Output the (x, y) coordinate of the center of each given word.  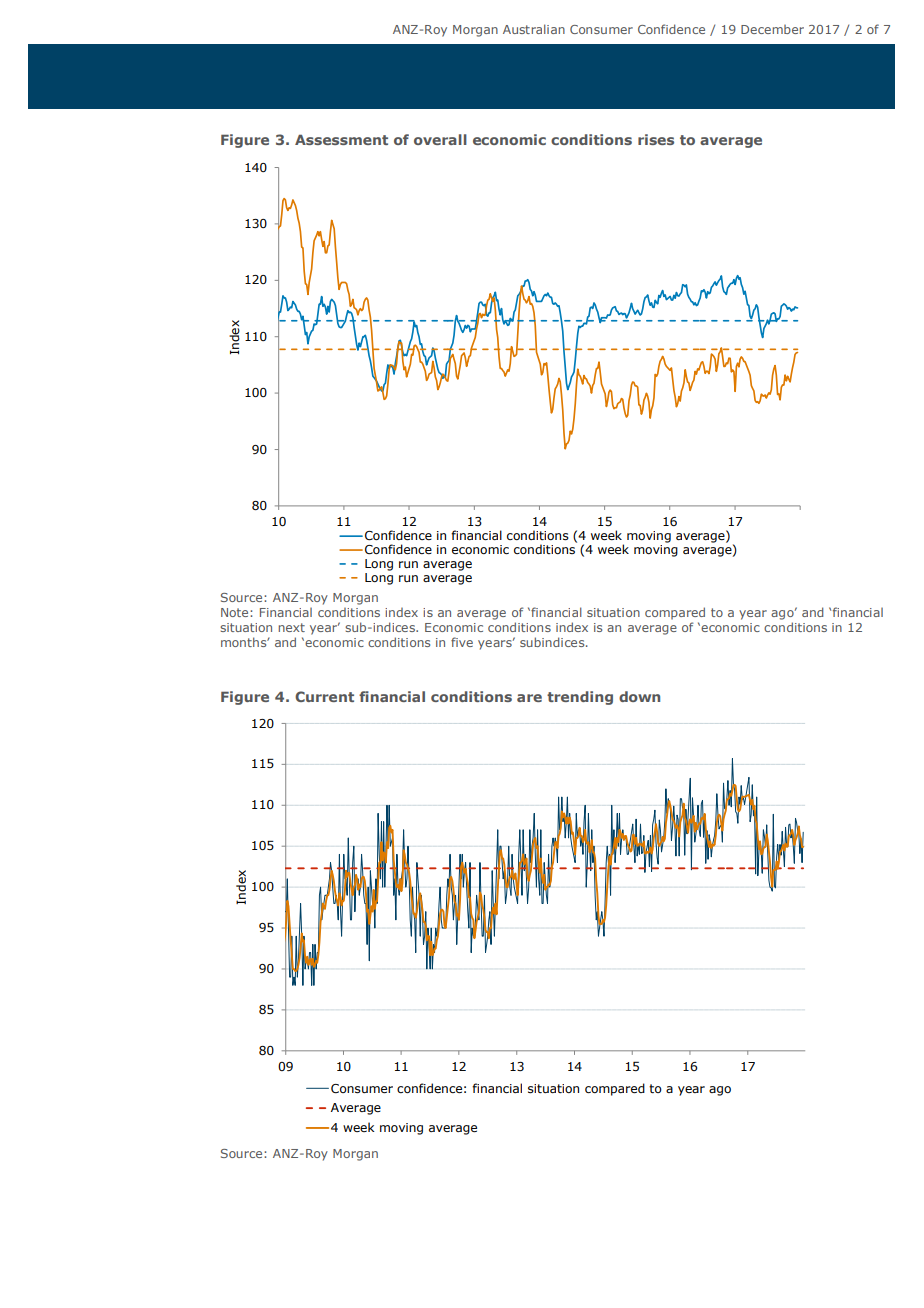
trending (580, 698)
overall (440, 139)
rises (656, 139)
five (462, 642)
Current (324, 696)
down (639, 696)
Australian (534, 29)
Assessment (341, 139)
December (772, 29)
